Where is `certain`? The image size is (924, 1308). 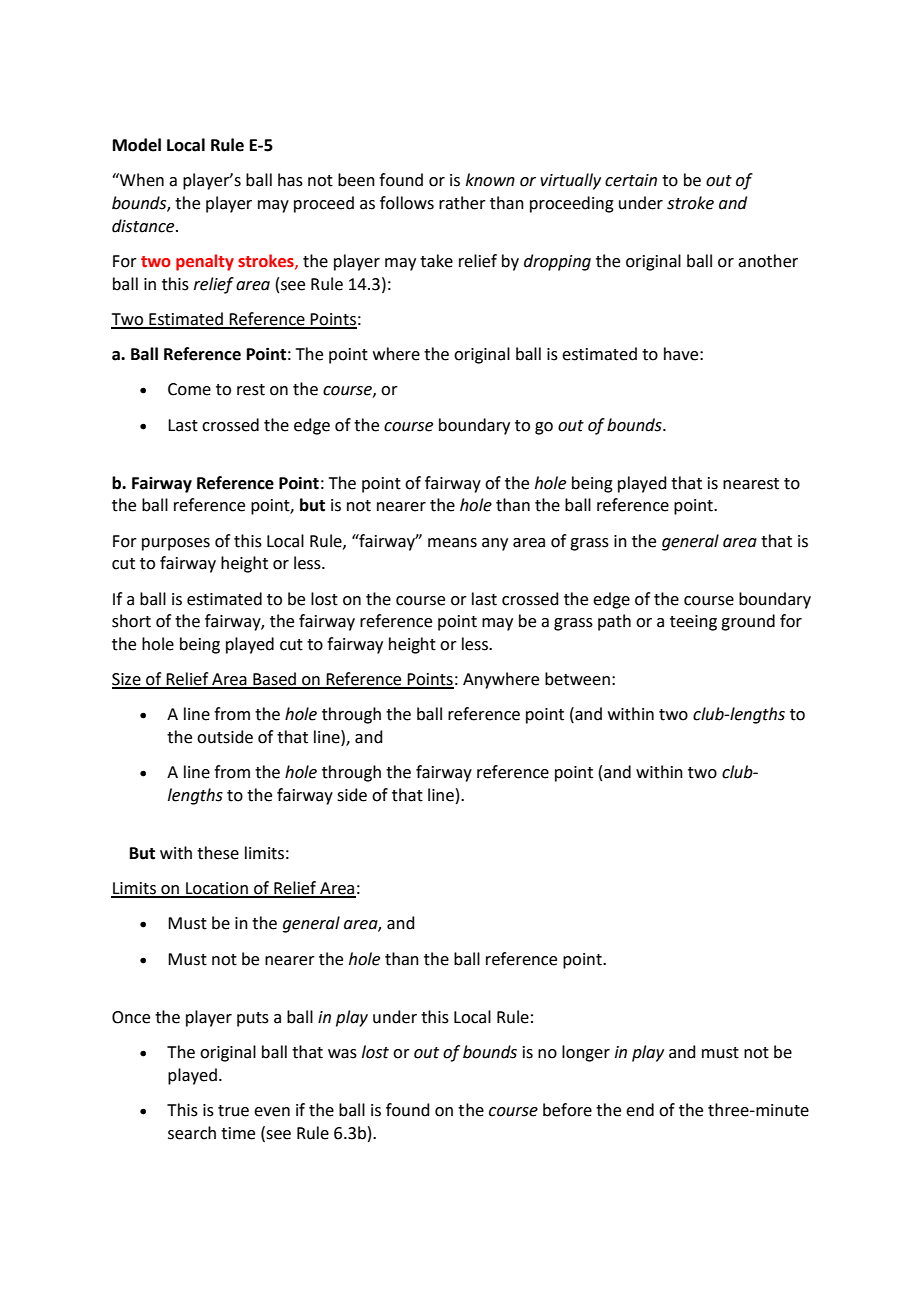 certain is located at coordinates (631, 180).
